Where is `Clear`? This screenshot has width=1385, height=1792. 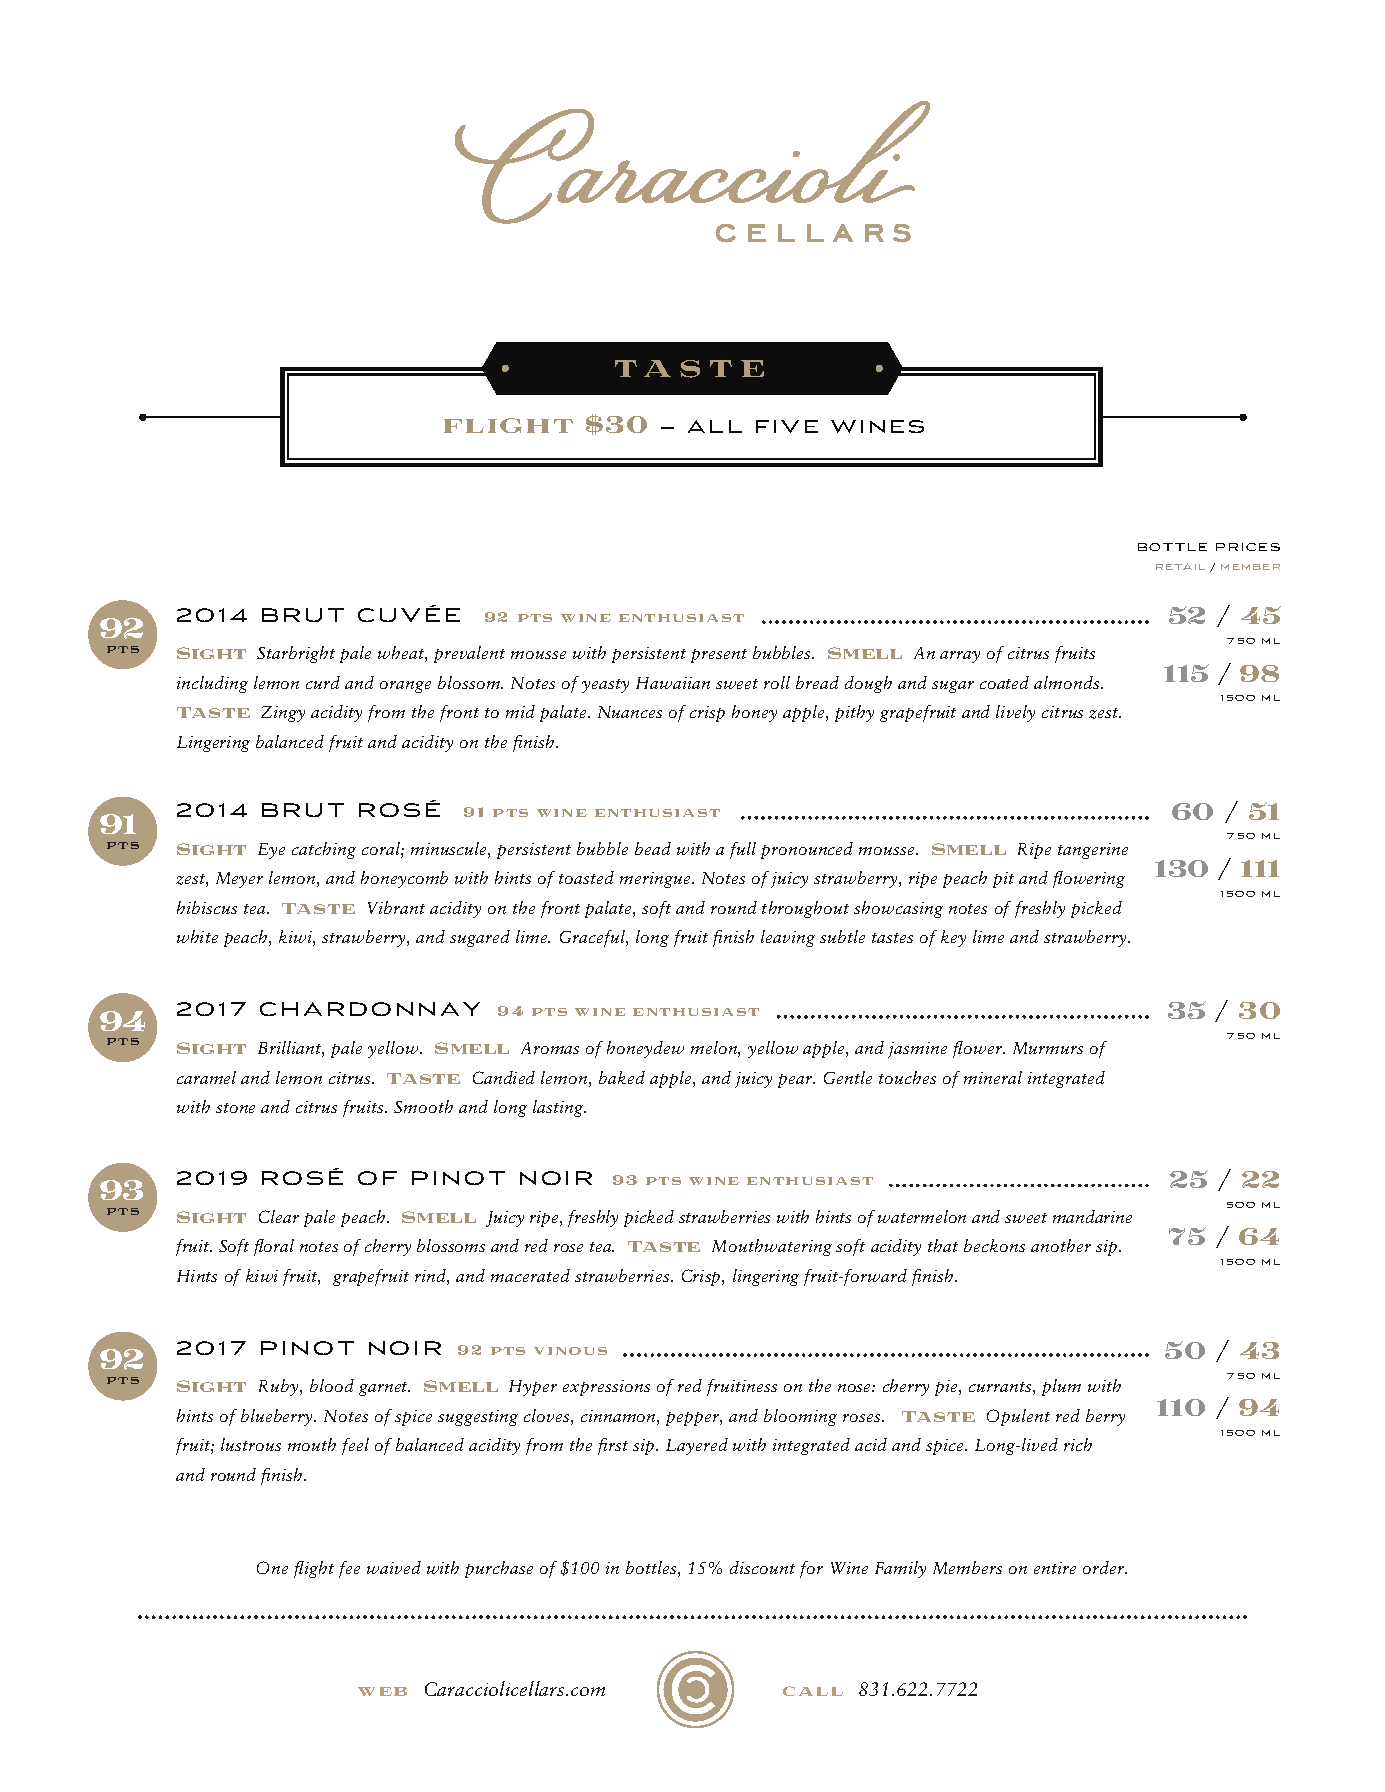
Clear is located at coordinates (279, 1216).
